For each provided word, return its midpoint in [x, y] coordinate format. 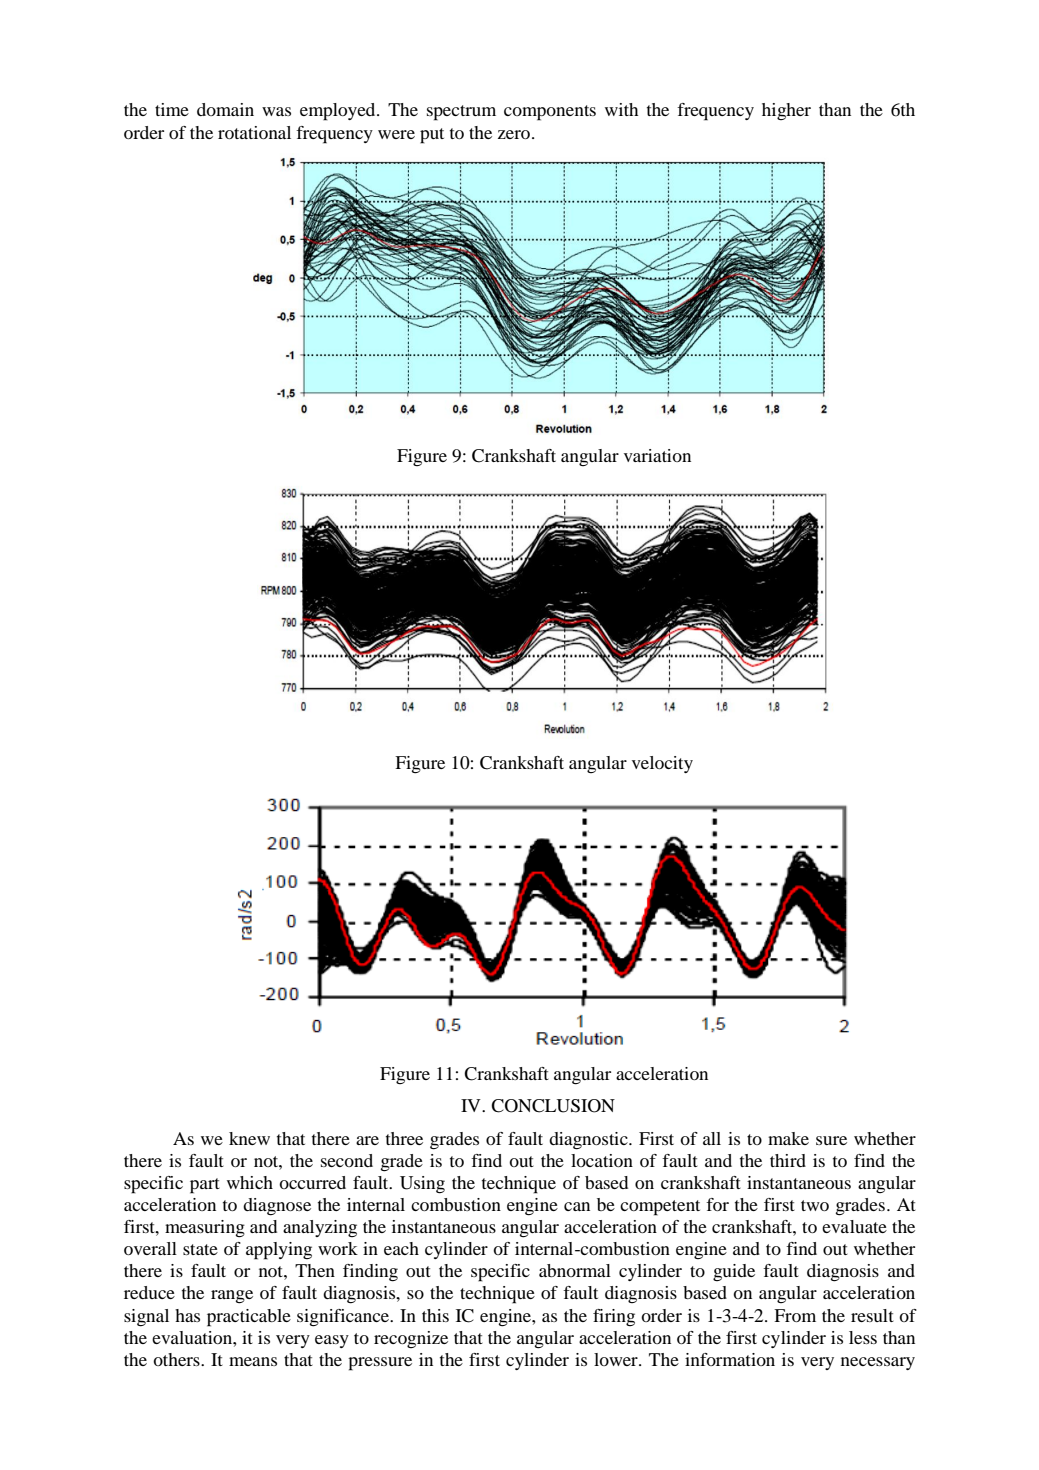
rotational [254, 132]
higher [786, 111]
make [788, 1138]
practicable [249, 1318]
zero [514, 134]
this [435, 1315]
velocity [662, 764]
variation [657, 455]
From [795, 1315]
